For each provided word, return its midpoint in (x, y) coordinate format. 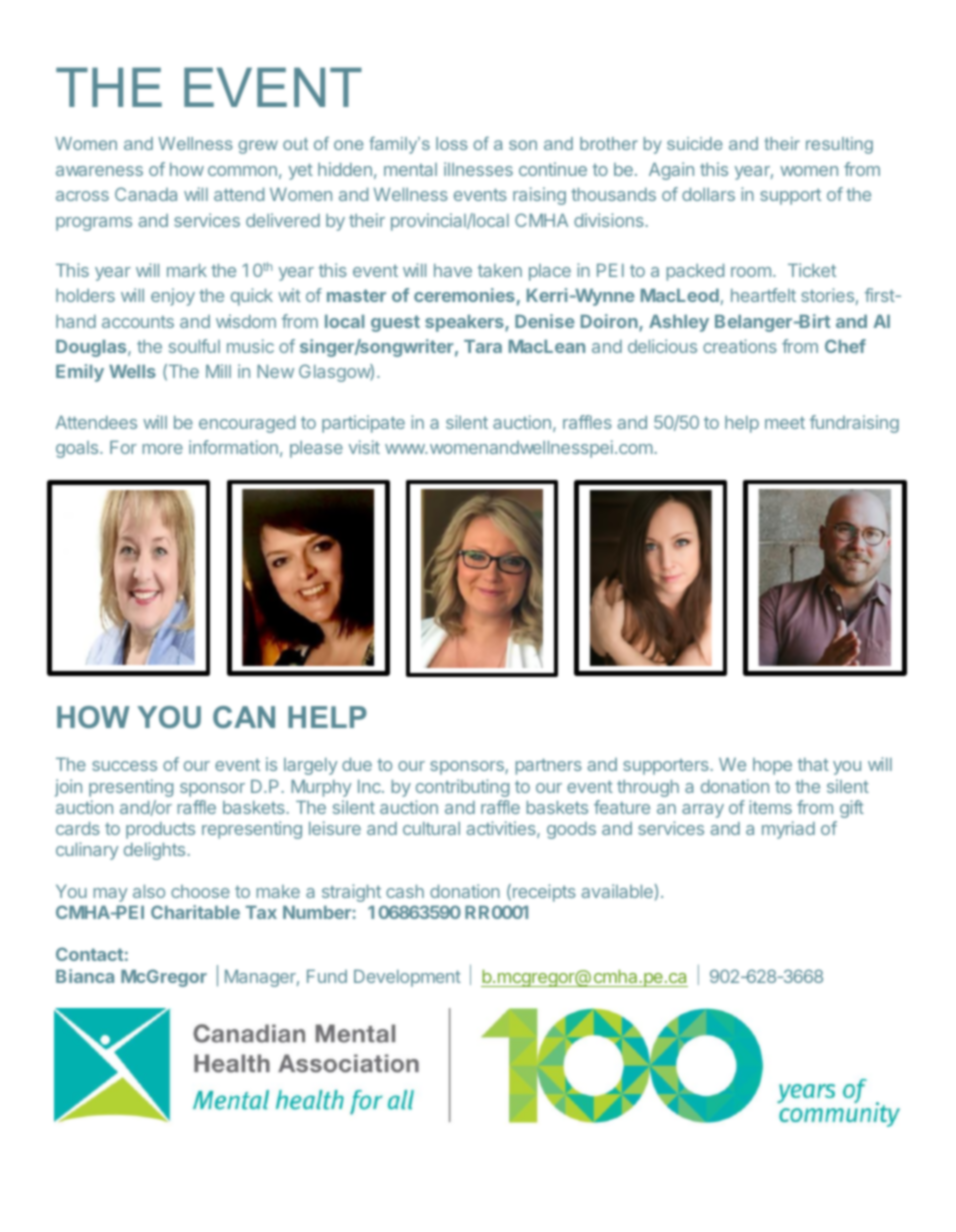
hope (772, 766)
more (163, 449)
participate (363, 424)
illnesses (478, 169)
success (124, 766)
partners (549, 766)
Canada (146, 194)
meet (785, 423)
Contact (89, 954)
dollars (708, 194)
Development (407, 978)
